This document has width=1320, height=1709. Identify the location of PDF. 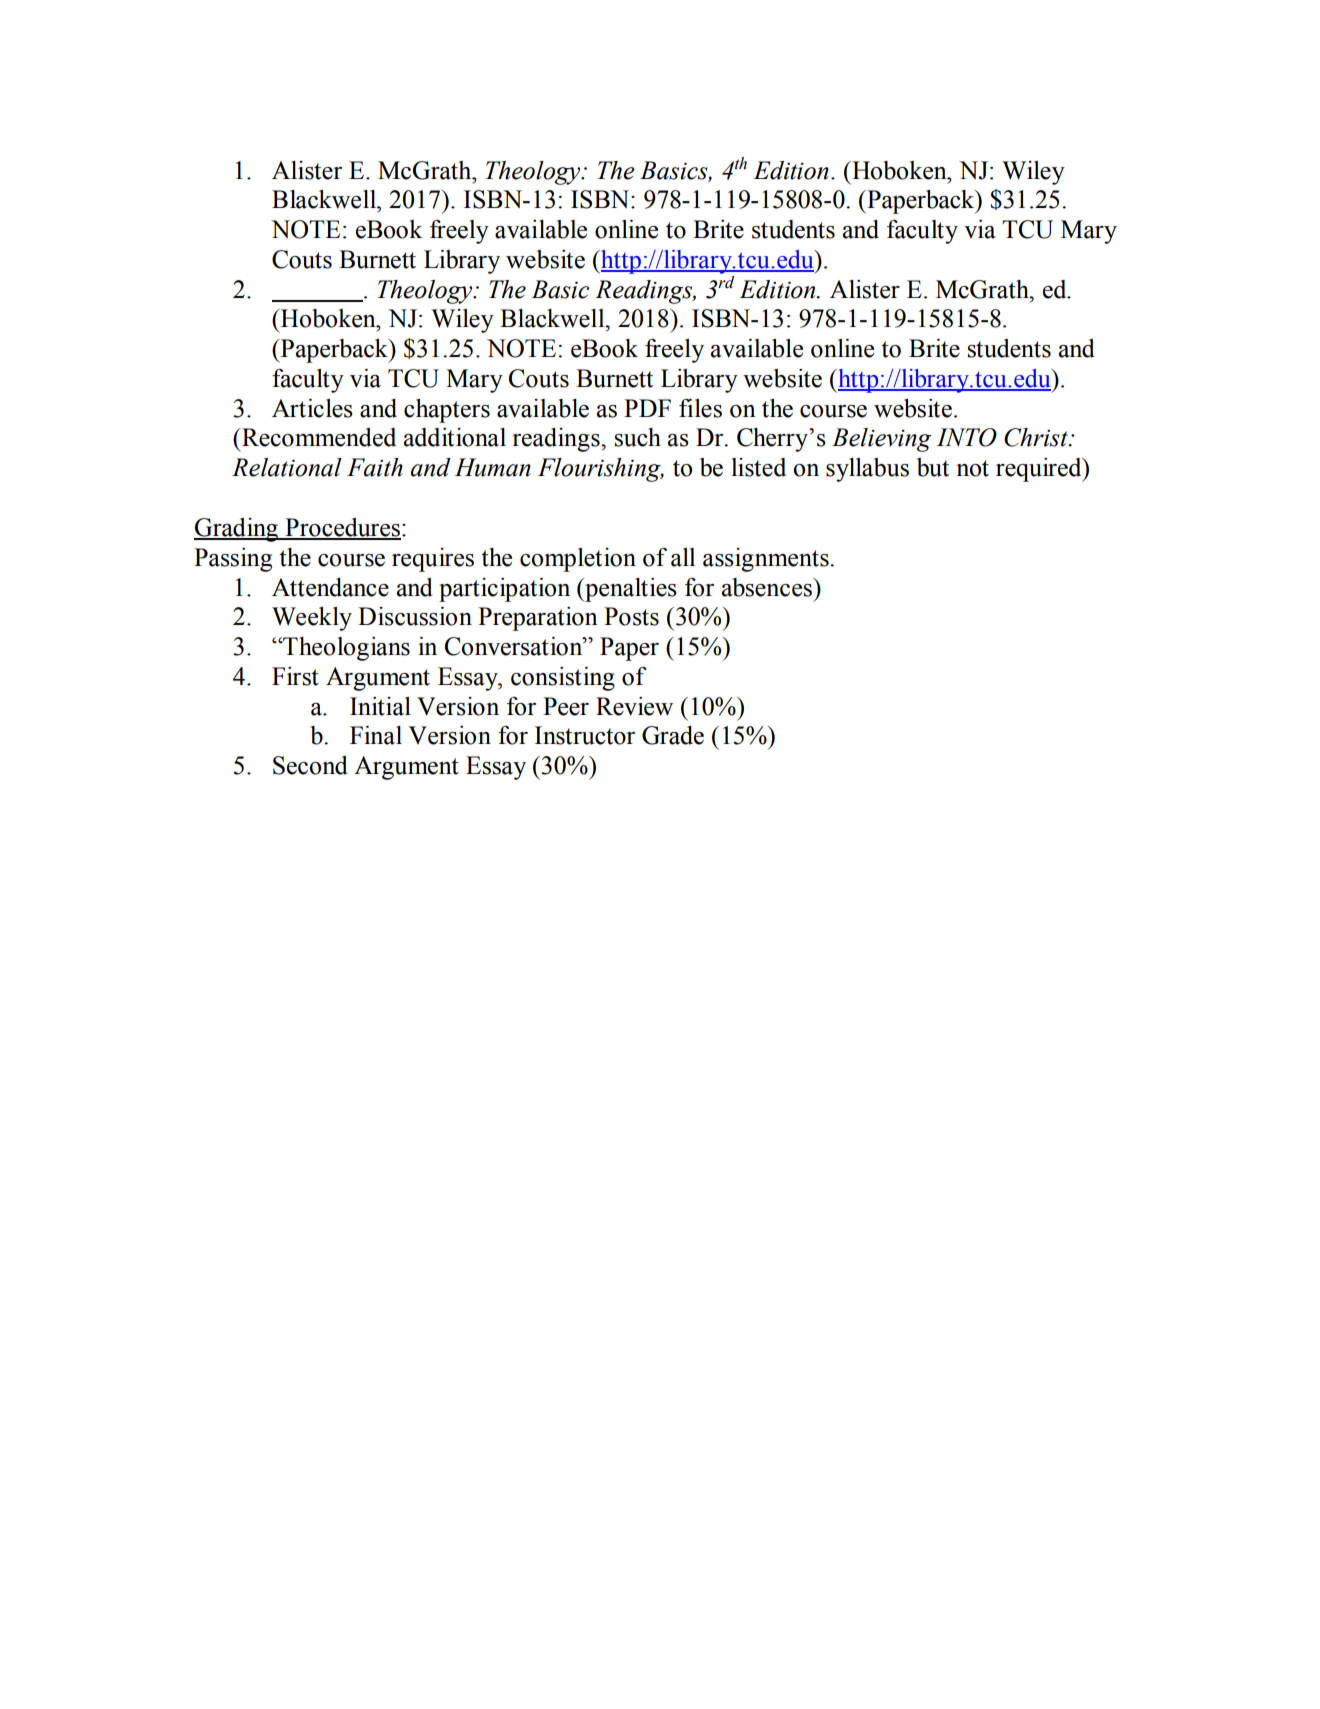
(647, 408).
